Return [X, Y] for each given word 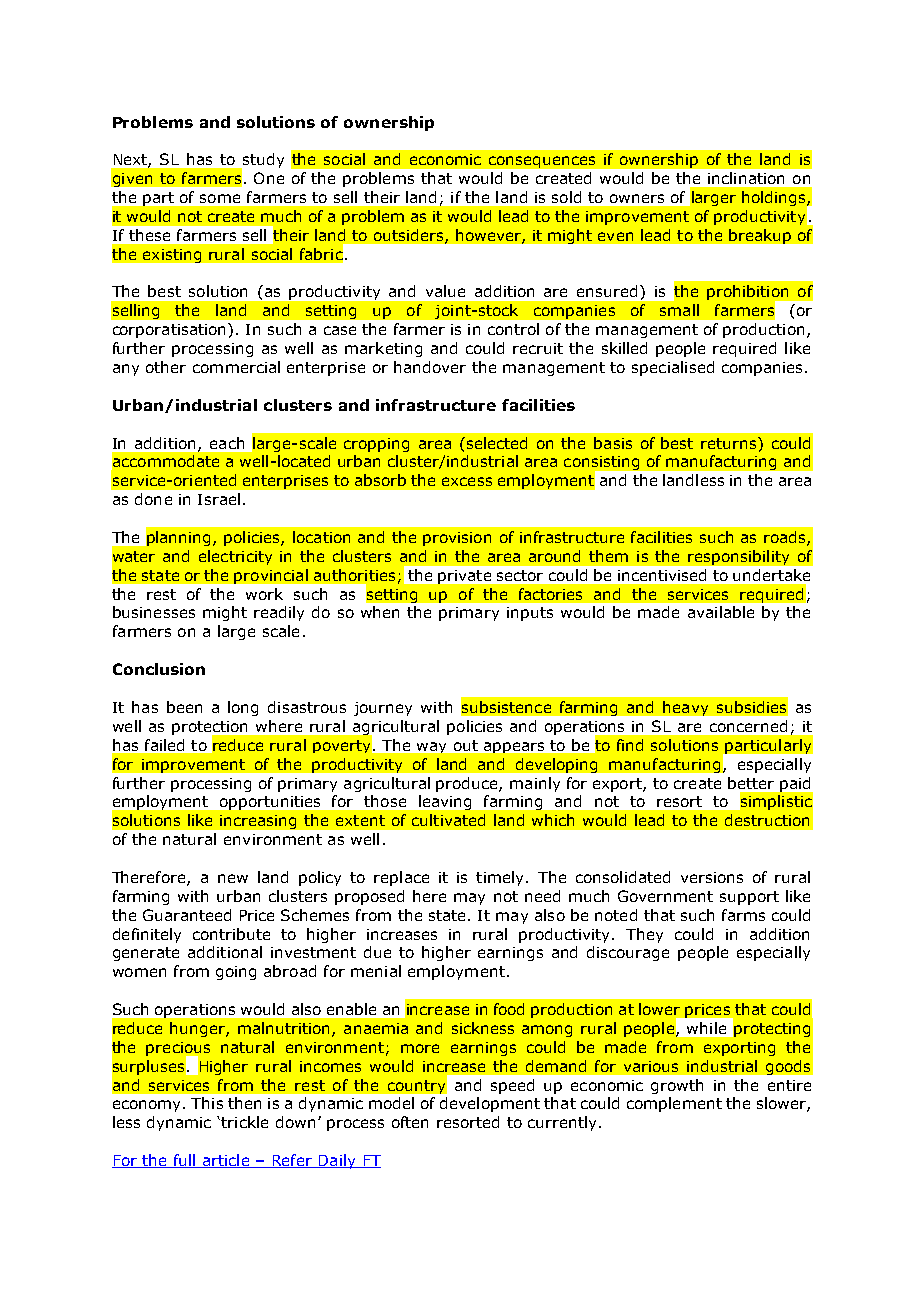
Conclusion [159, 669]
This [207, 1103]
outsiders [410, 236]
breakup [760, 236]
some [220, 198]
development [490, 1104]
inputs [530, 614]
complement [674, 1104]
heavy [685, 708]
